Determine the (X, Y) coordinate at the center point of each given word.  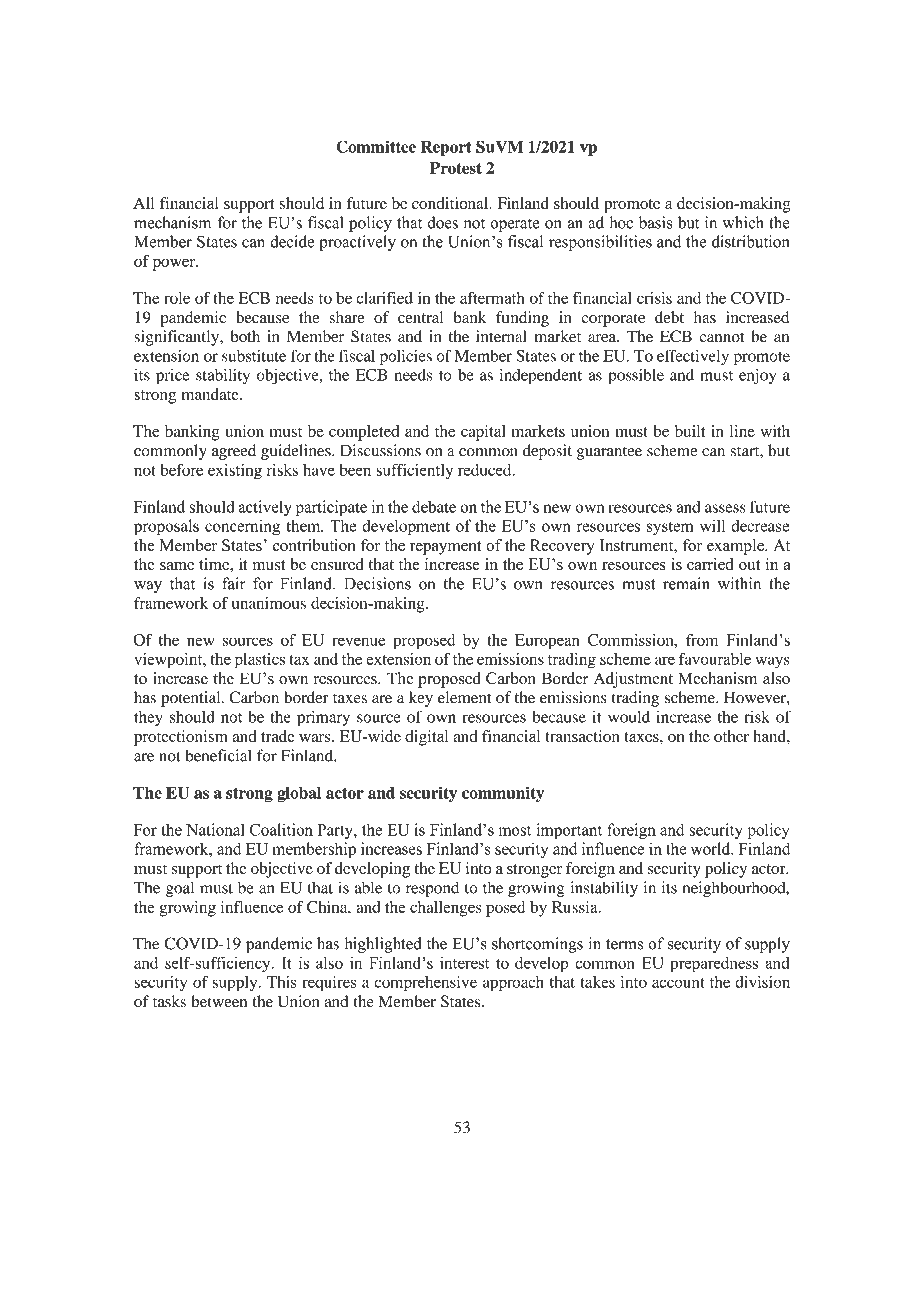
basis (656, 222)
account (678, 983)
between (219, 1001)
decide (292, 241)
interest (464, 963)
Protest (456, 168)
